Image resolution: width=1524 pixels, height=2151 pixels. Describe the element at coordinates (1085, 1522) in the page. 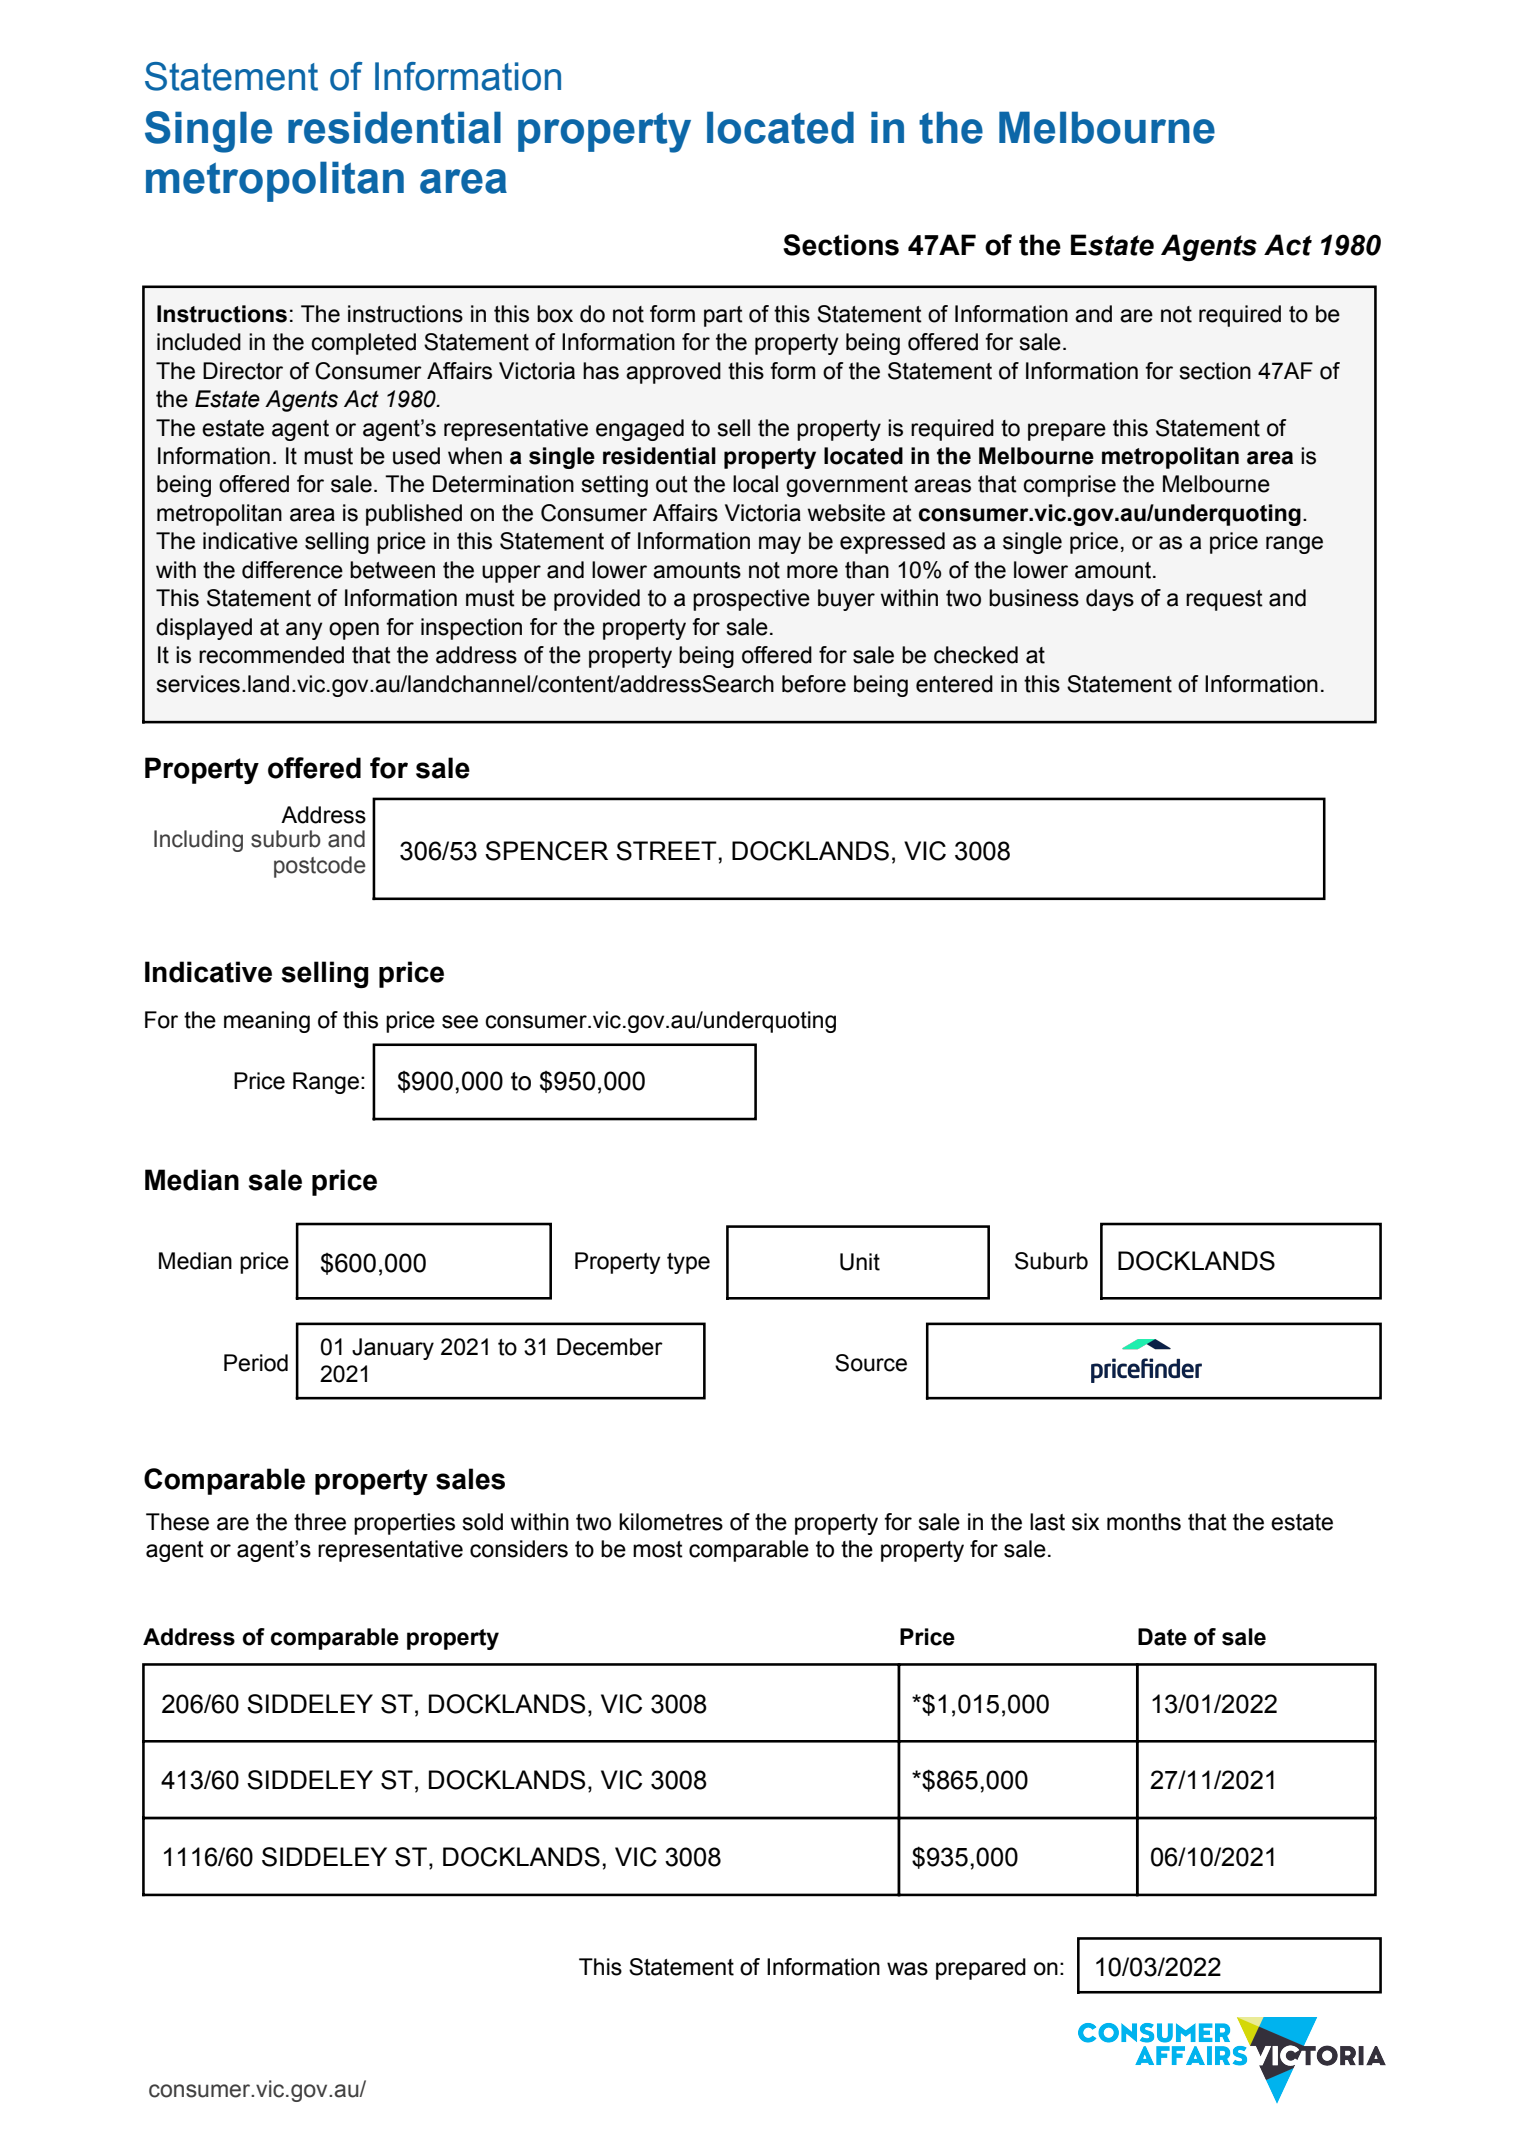

I see `six` at that location.
